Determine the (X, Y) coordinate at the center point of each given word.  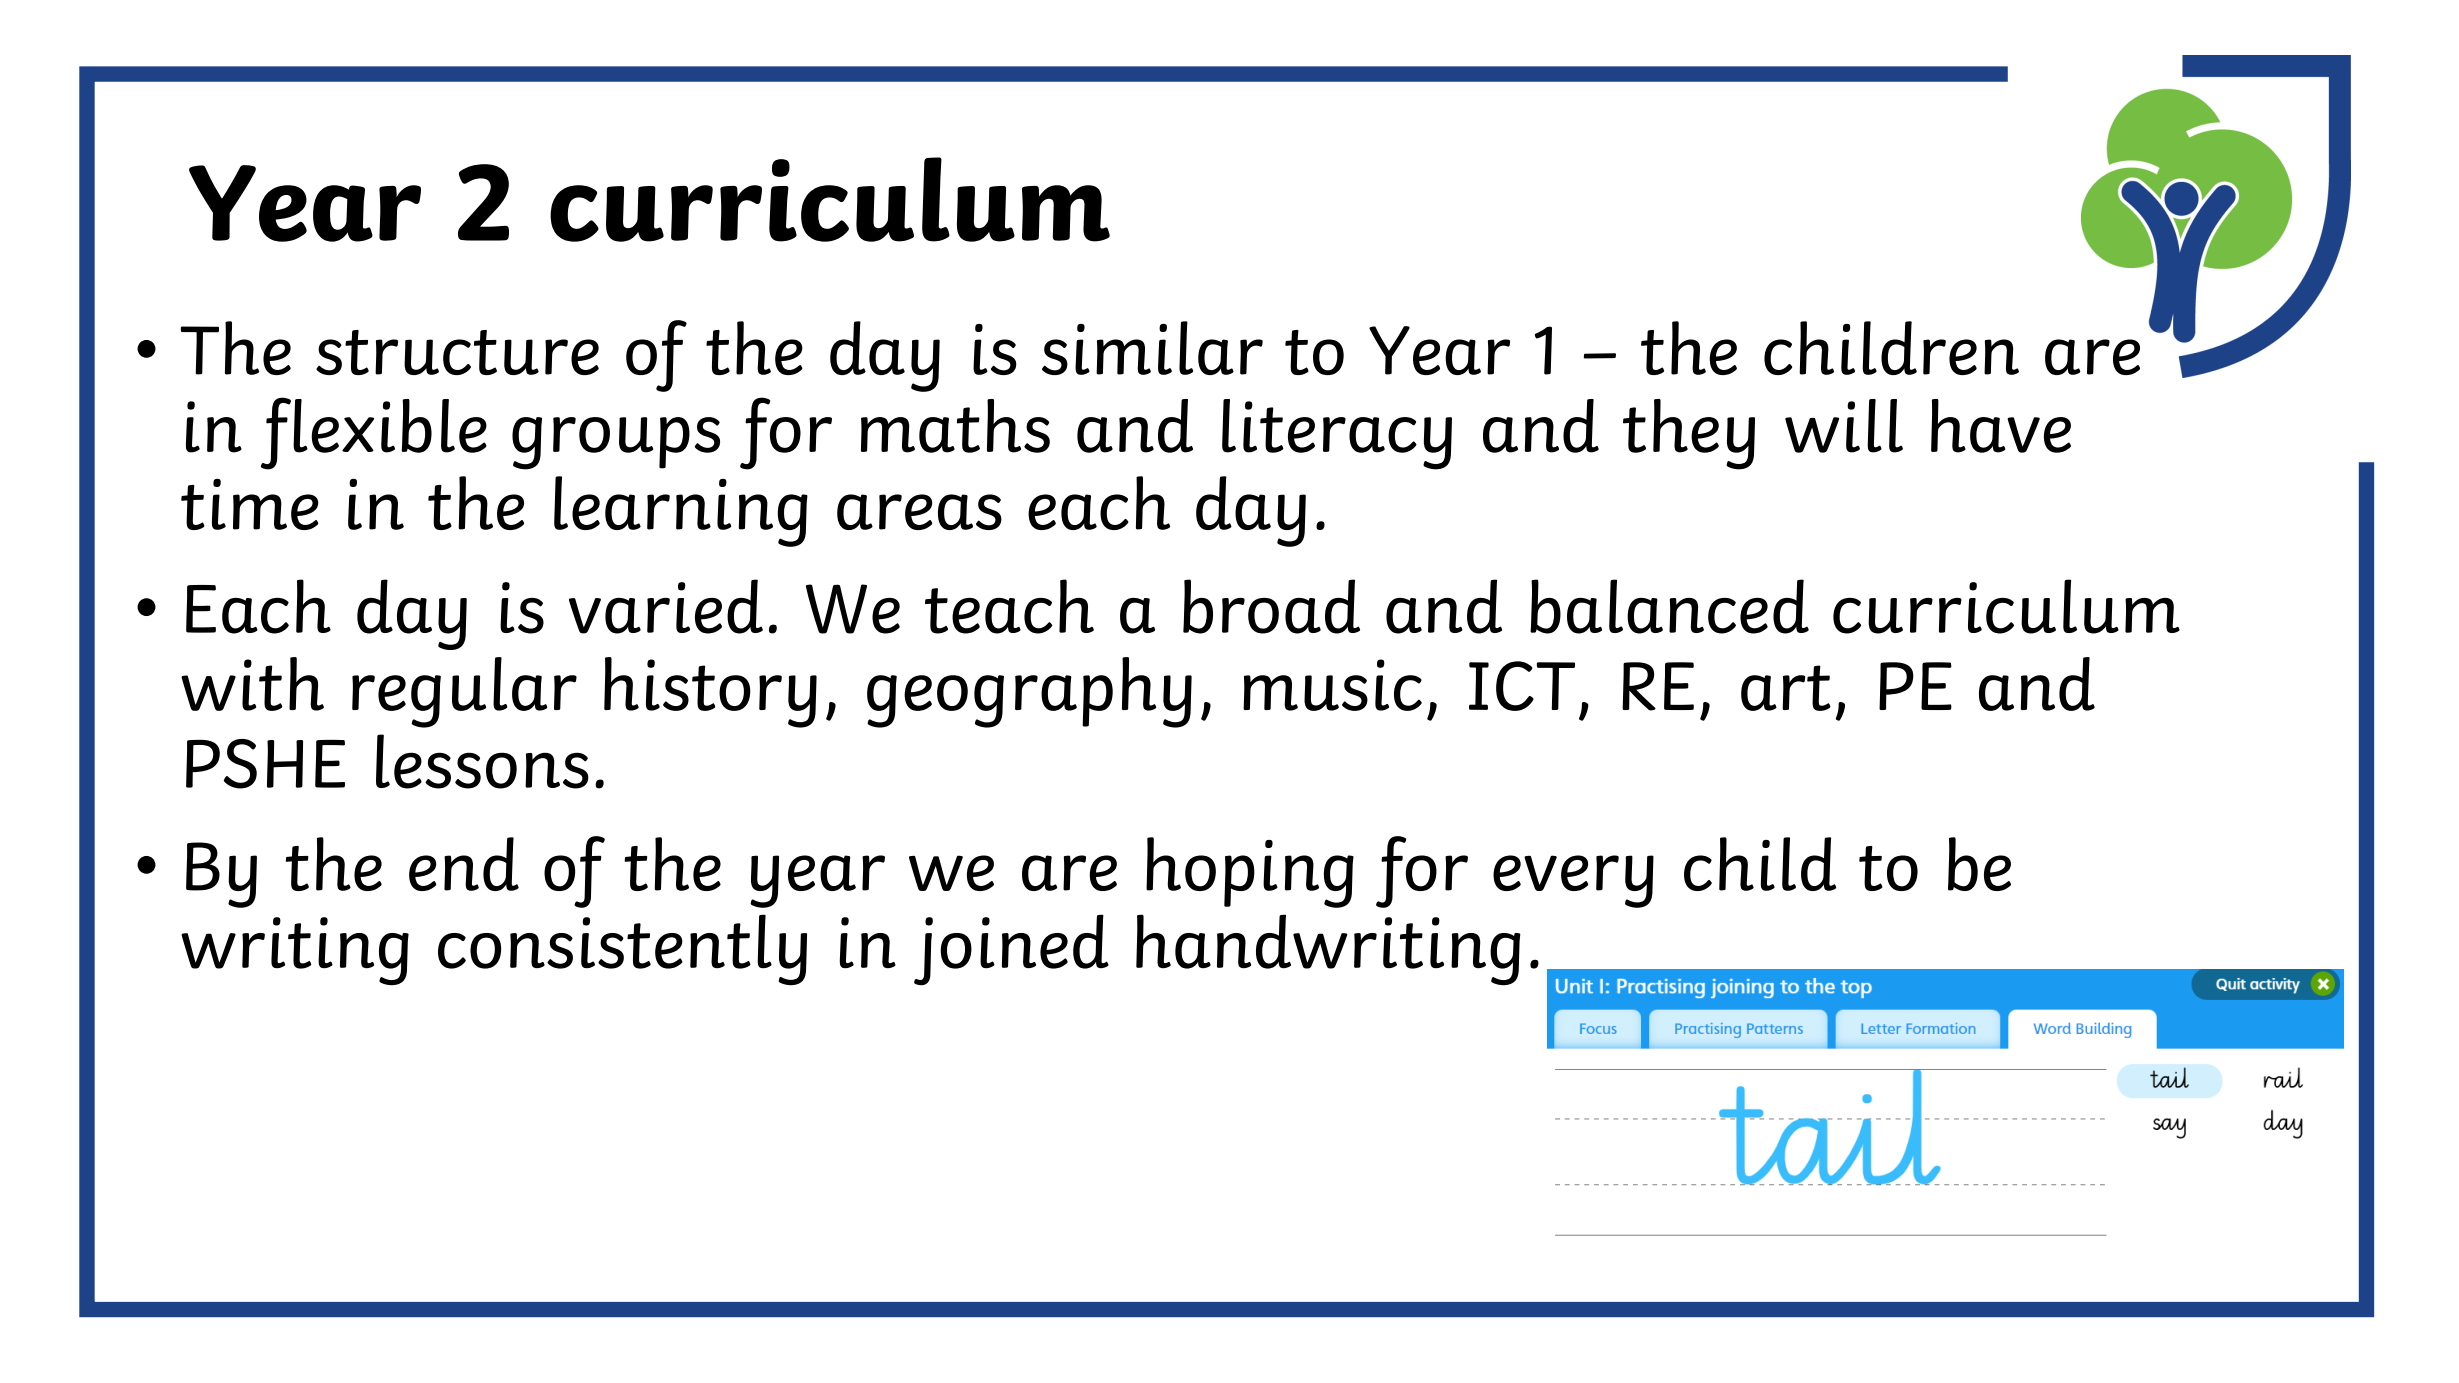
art (1786, 688)
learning (681, 511)
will (1844, 426)
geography (1029, 692)
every (1573, 881)
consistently (622, 949)
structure (457, 352)
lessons (482, 761)
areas (919, 512)
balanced (1669, 606)
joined (1011, 949)
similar (1152, 348)
